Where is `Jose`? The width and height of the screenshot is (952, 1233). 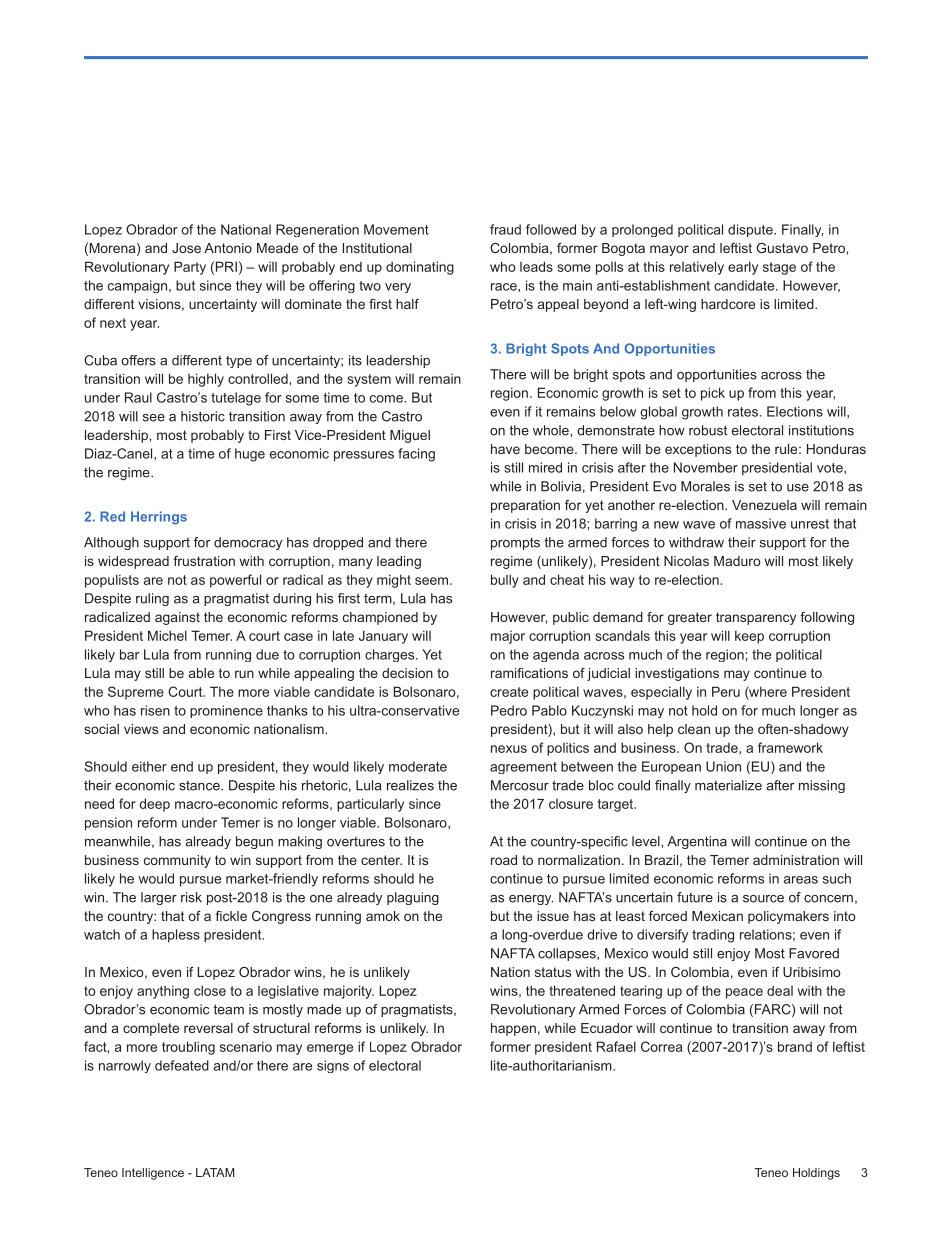 Jose is located at coordinates (186, 248).
